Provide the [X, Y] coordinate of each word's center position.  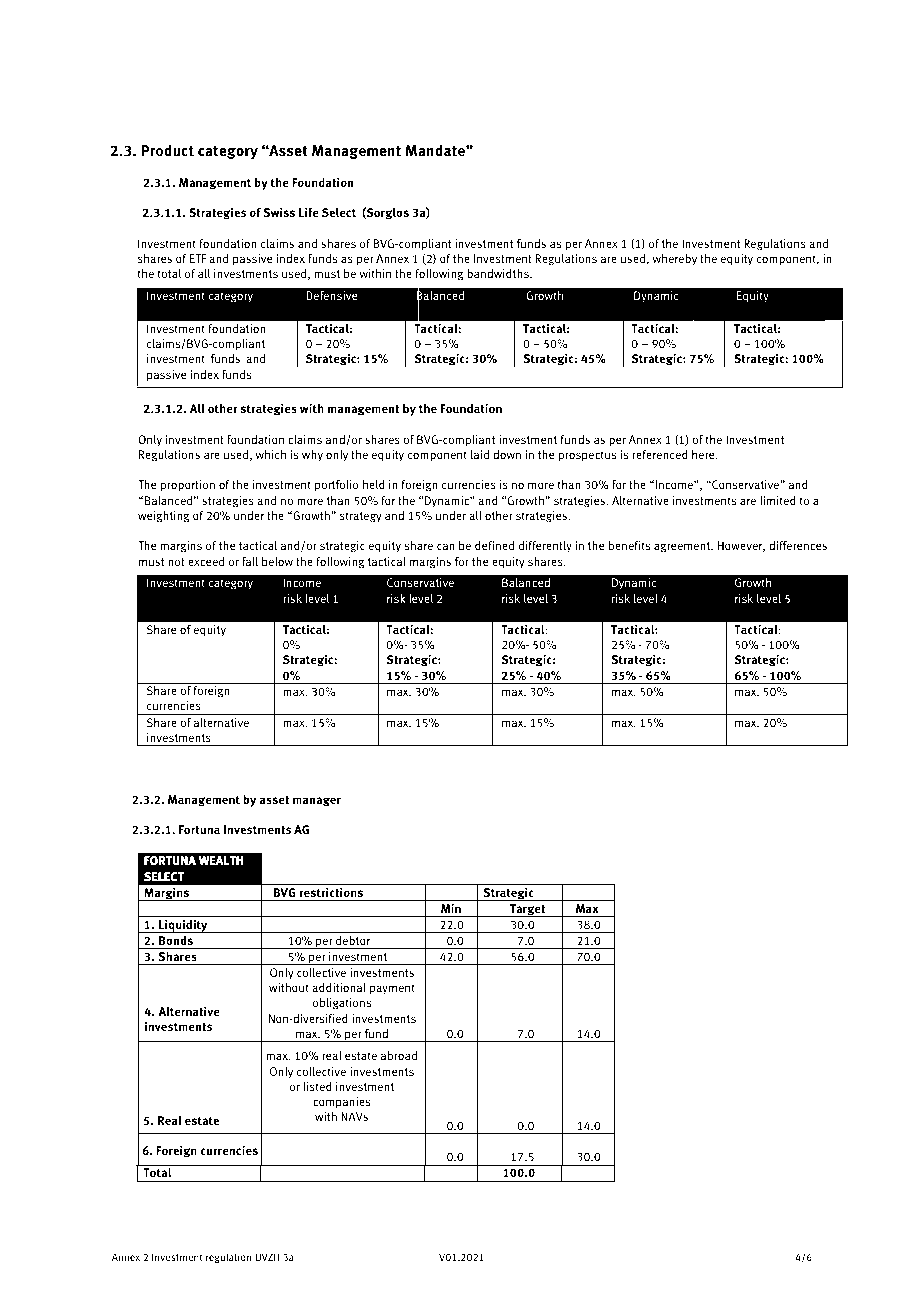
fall [250, 561]
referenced [660, 454]
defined [494, 545]
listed [318, 1086]
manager [317, 802]
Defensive [332, 295]
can [446, 546]
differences [798, 545]
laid [480, 454]
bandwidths [499, 273]
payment [392, 989]
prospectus [587, 456]
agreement [683, 547]
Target [527, 910]
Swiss [279, 212]
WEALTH [221, 860]
